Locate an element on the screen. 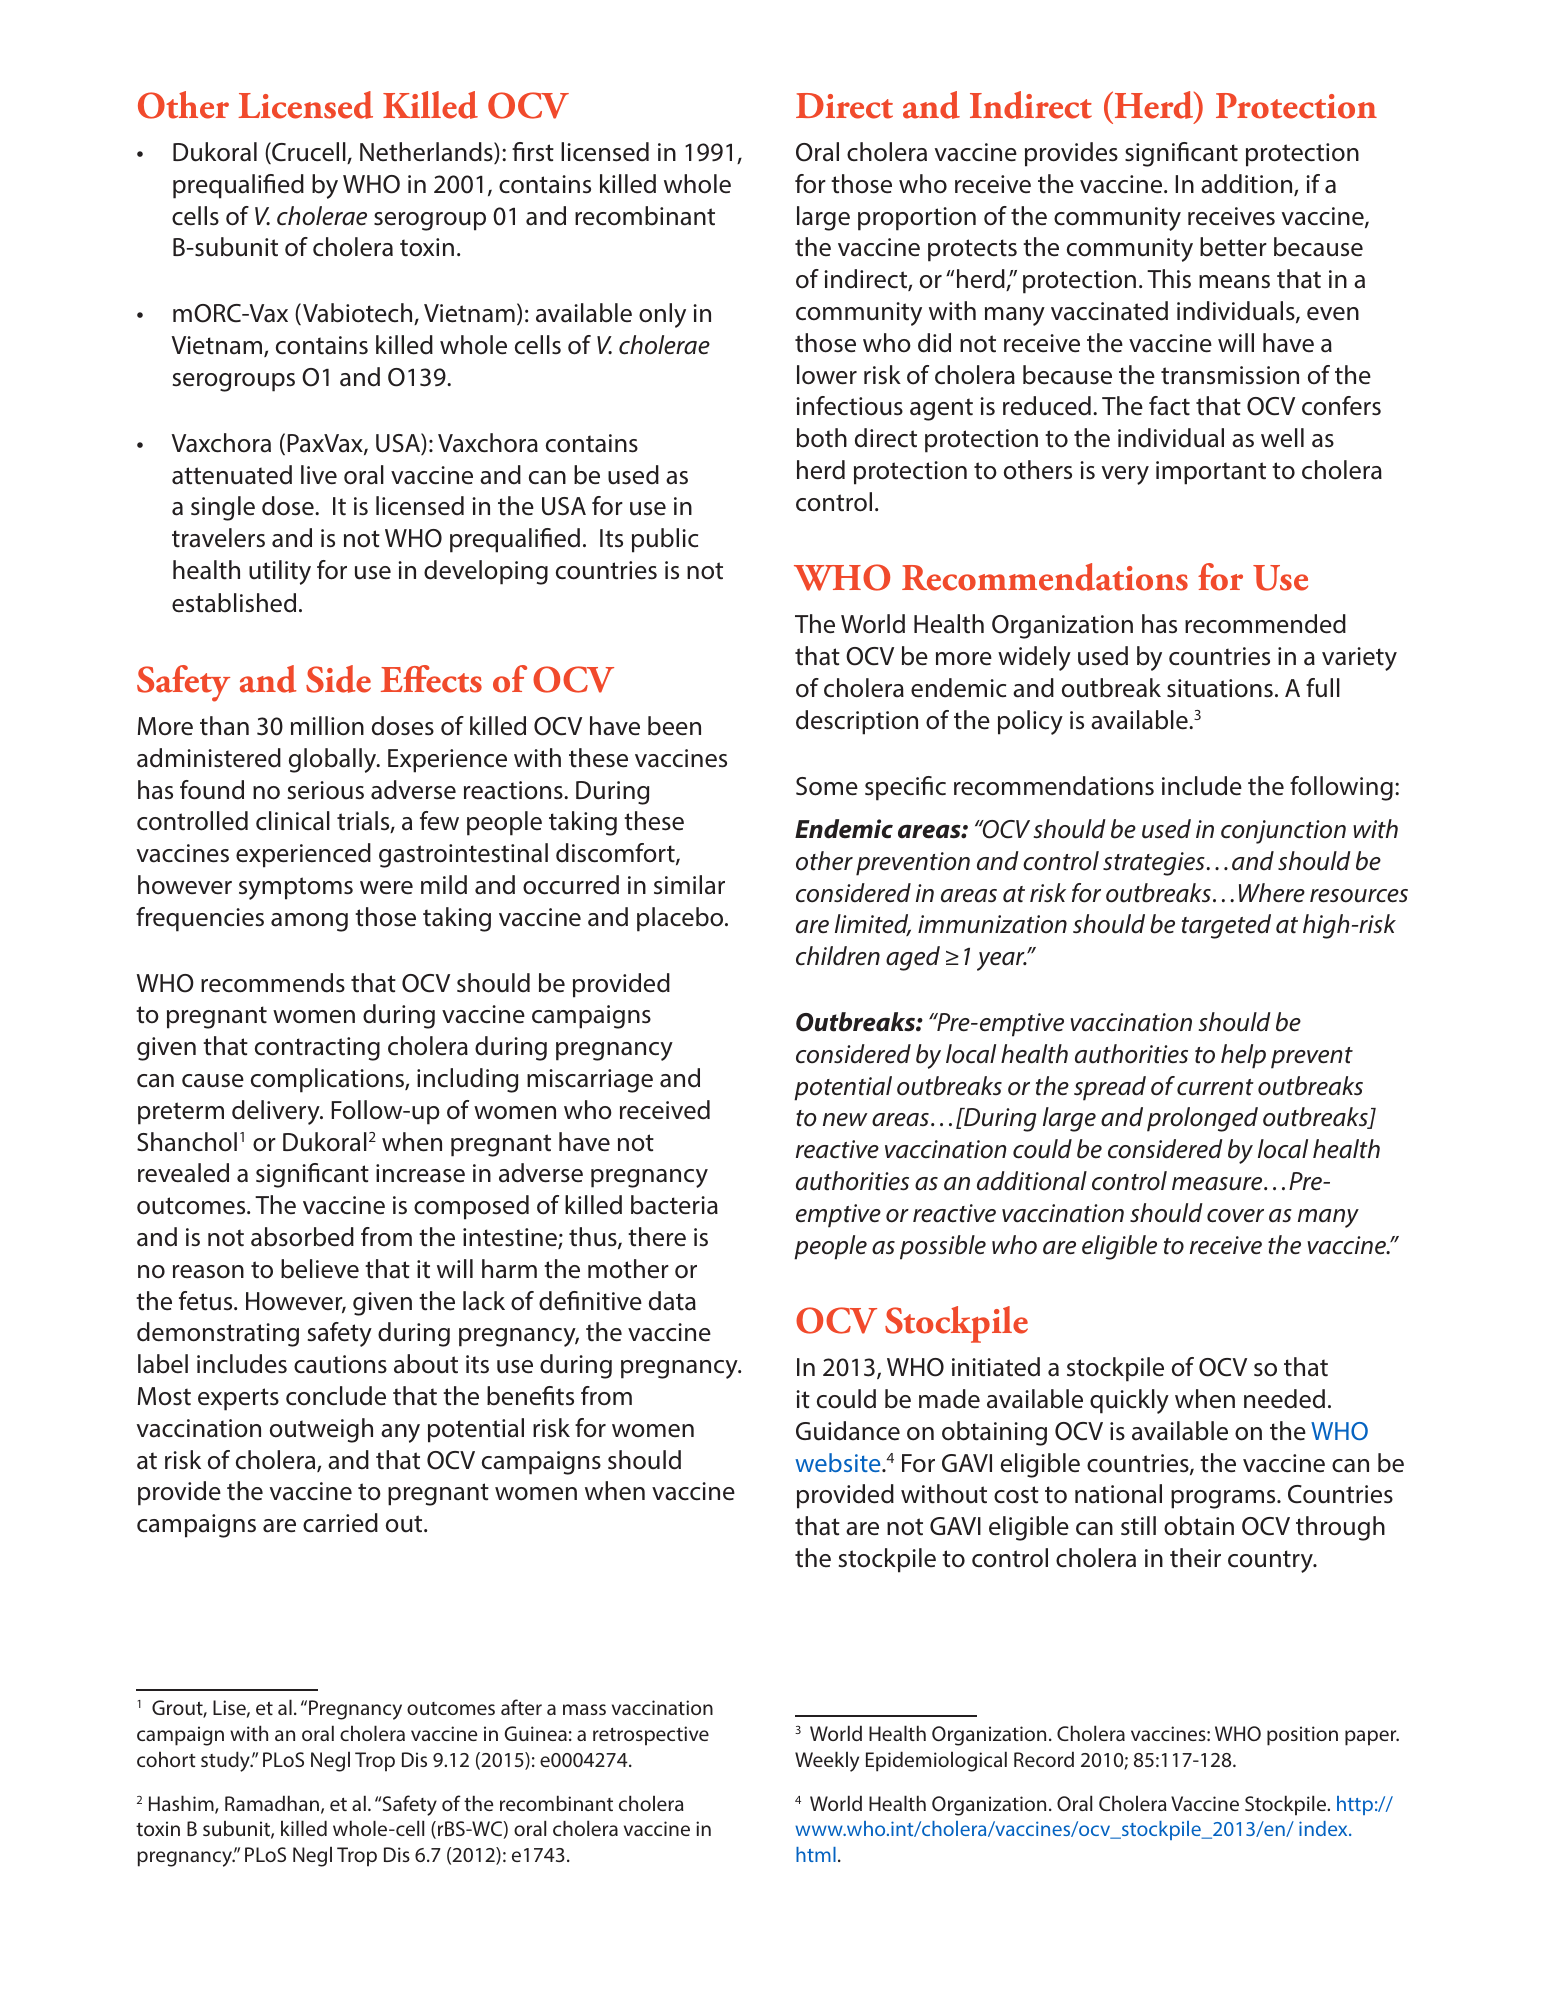 The image size is (1545, 1999). million is located at coordinates (327, 726).
